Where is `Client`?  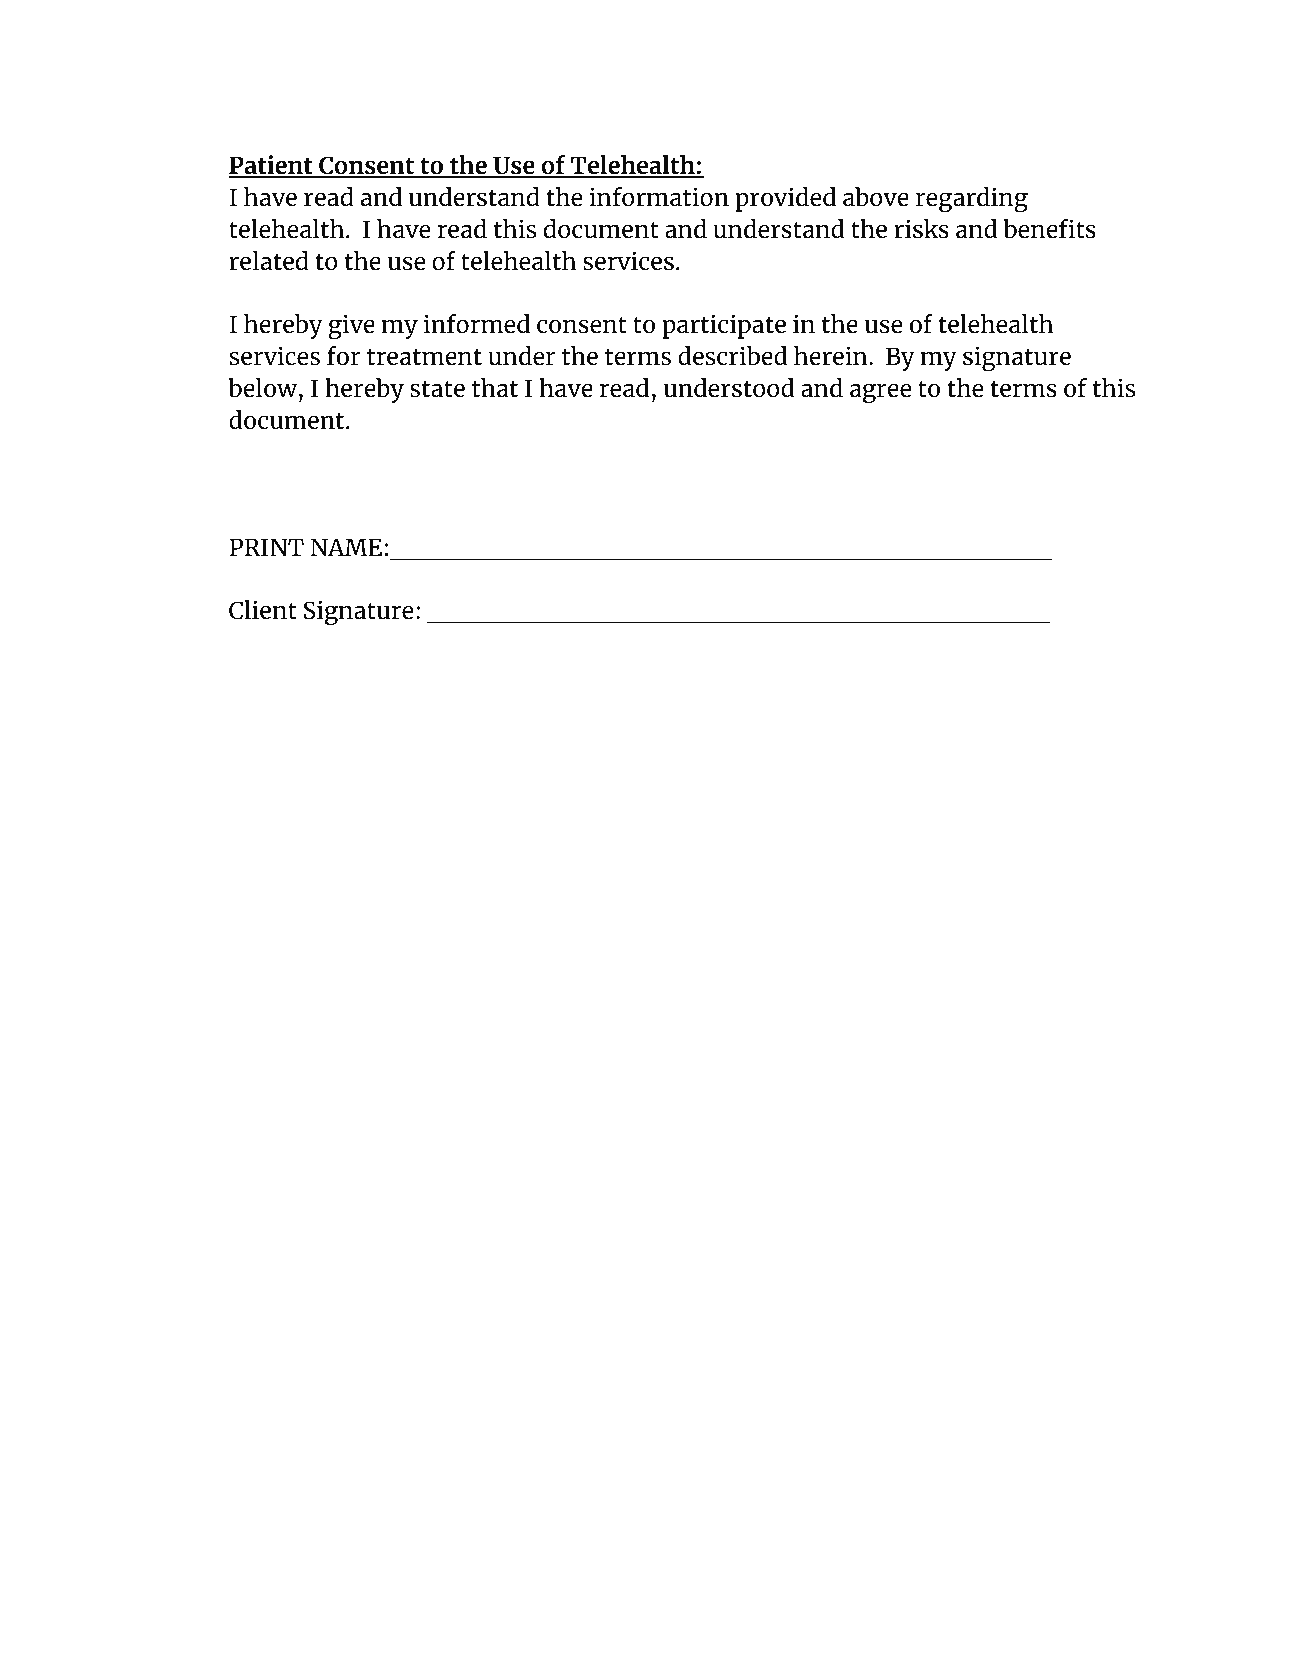 Client is located at coordinates (263, 610).
